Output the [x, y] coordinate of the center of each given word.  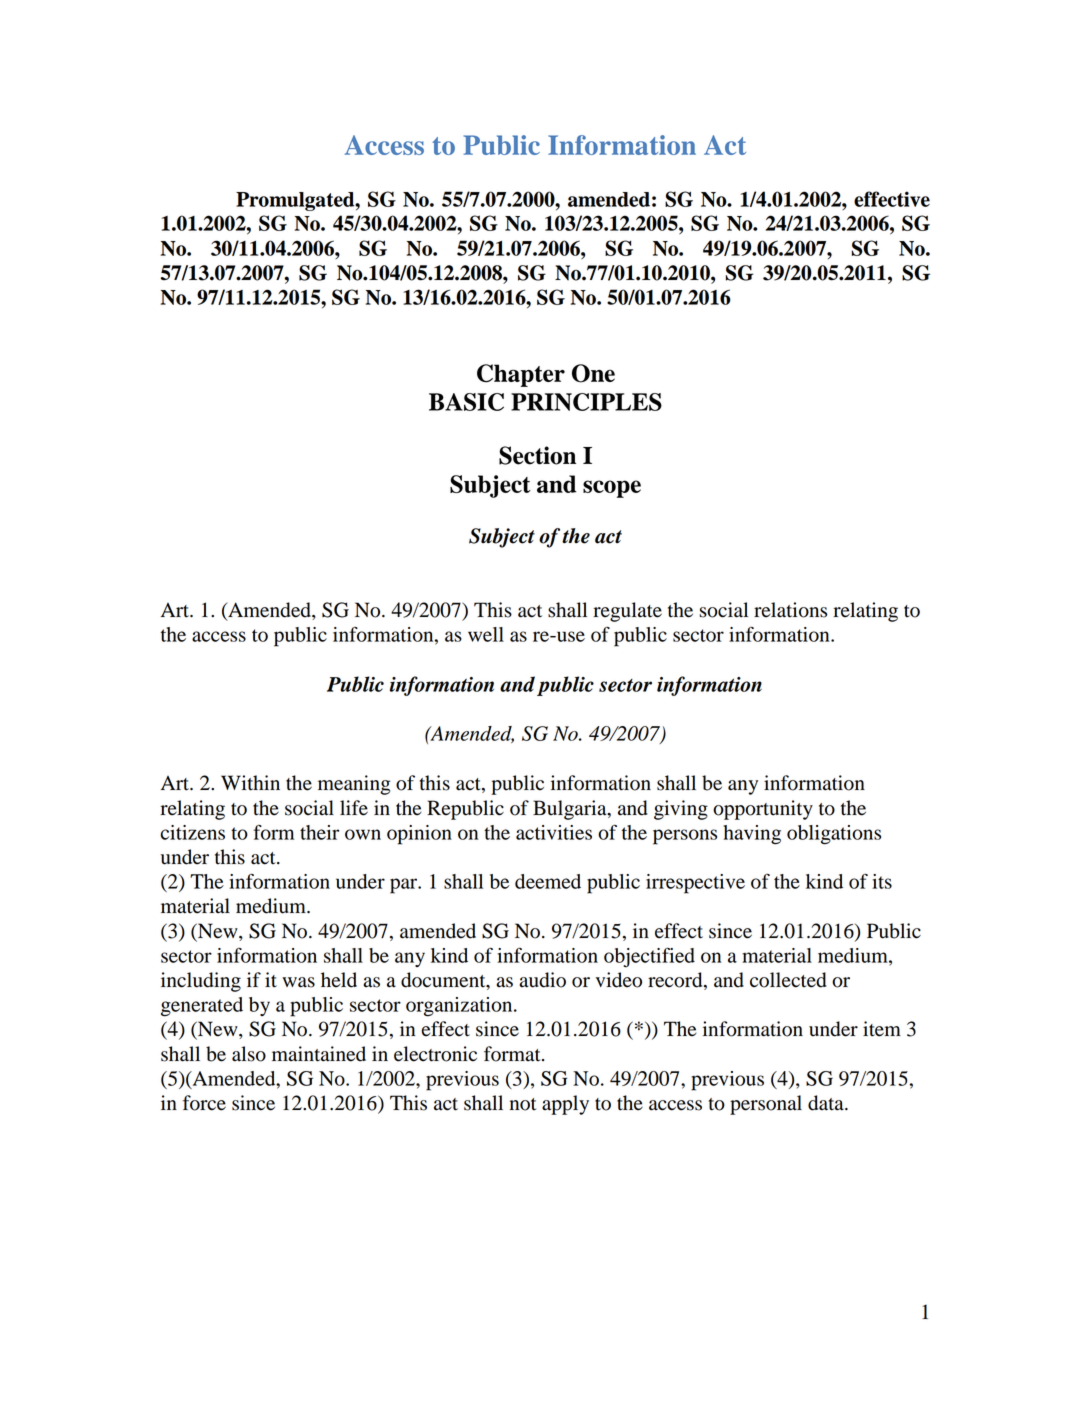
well [486, 634]
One [593, 373]
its [882, 881]
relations [790, 610]
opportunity [763, 810]
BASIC [466, 402]
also [249, 1054]
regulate [627, 612]
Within [250, 783]
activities [554, 832]
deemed [548, 881]
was [298, 982]
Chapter [521, 375]
